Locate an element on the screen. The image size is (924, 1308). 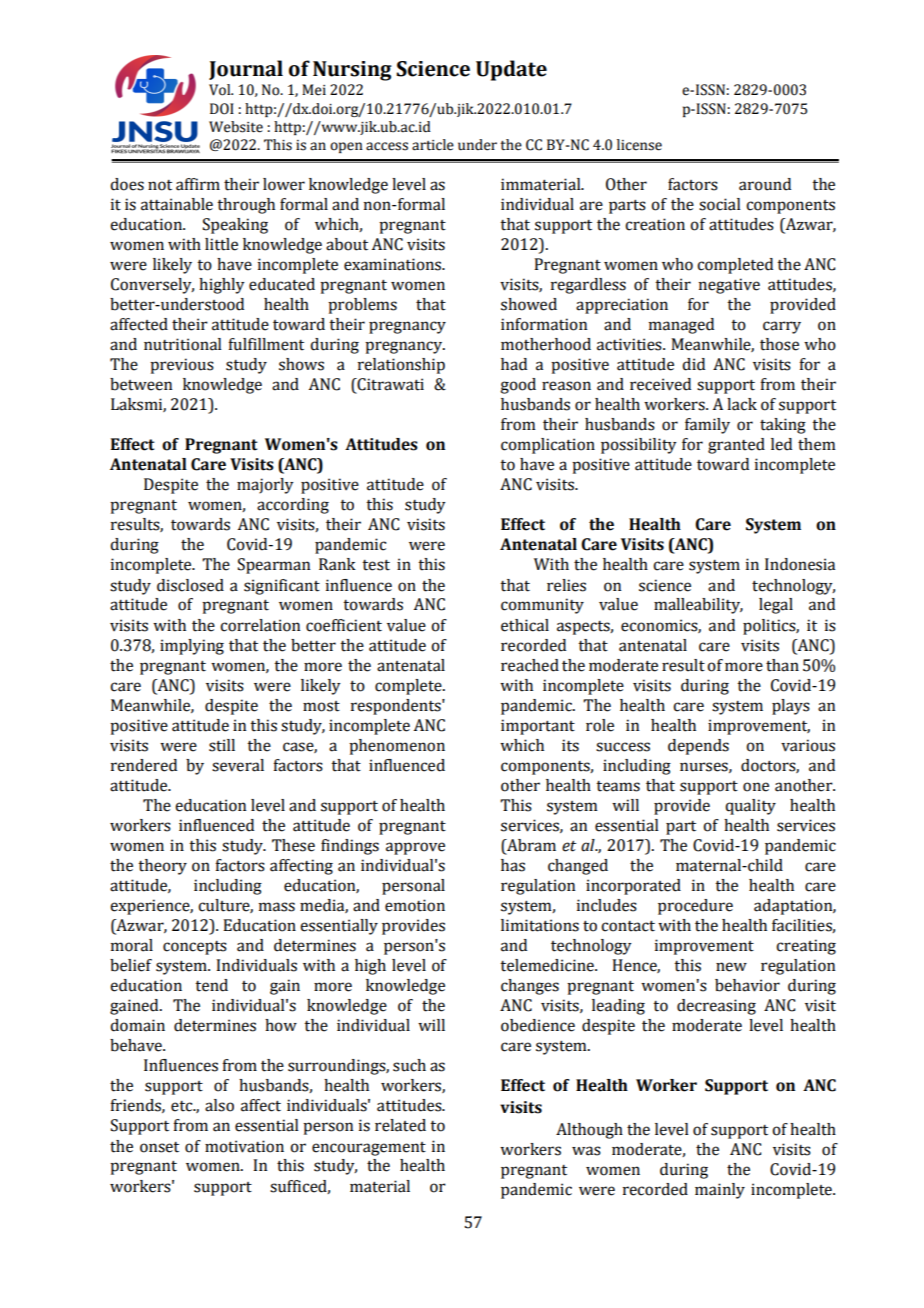
malleability is located at coordinates (698, 606).
